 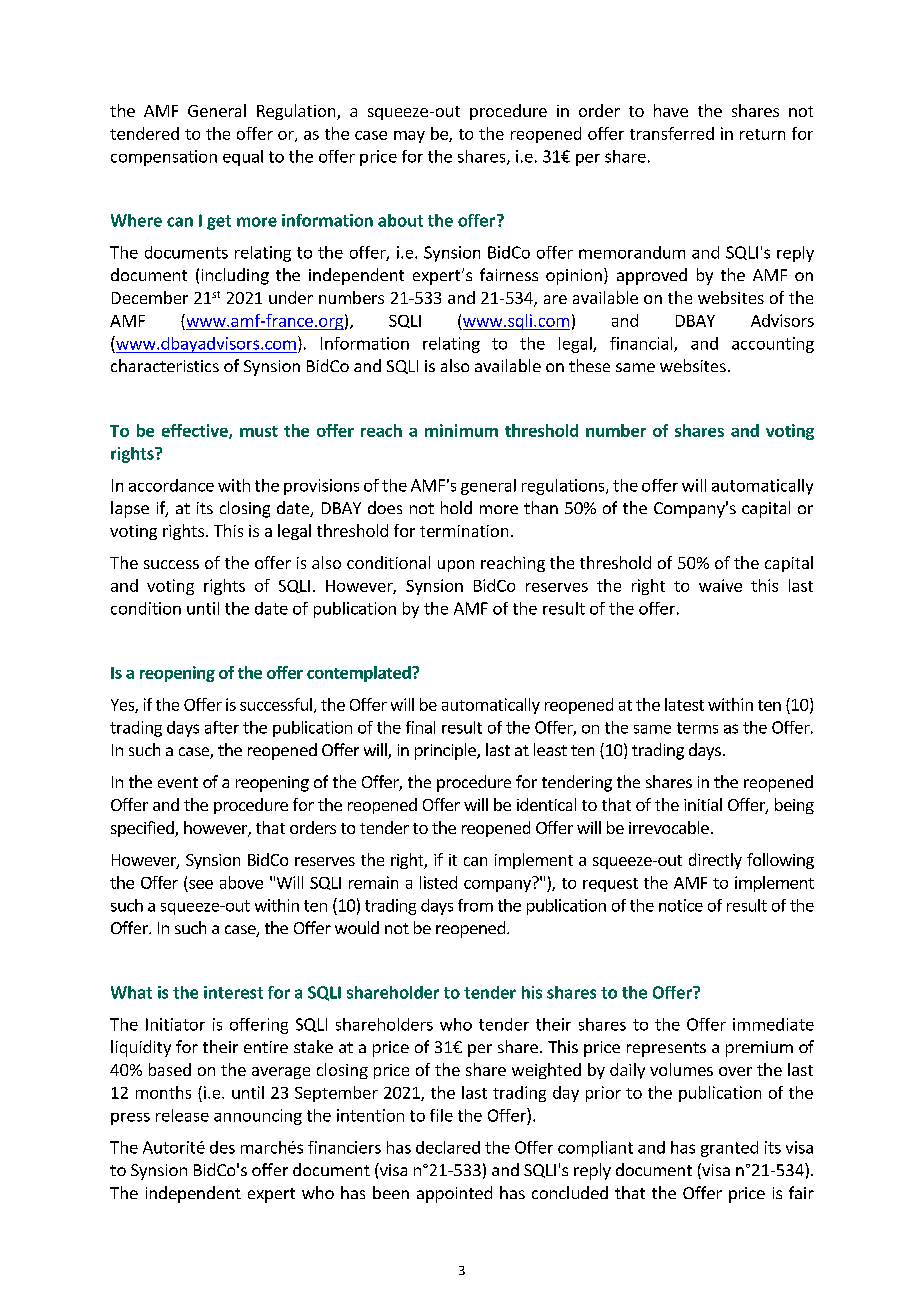 I want to click on transferred, so click(x=672, y=133).
